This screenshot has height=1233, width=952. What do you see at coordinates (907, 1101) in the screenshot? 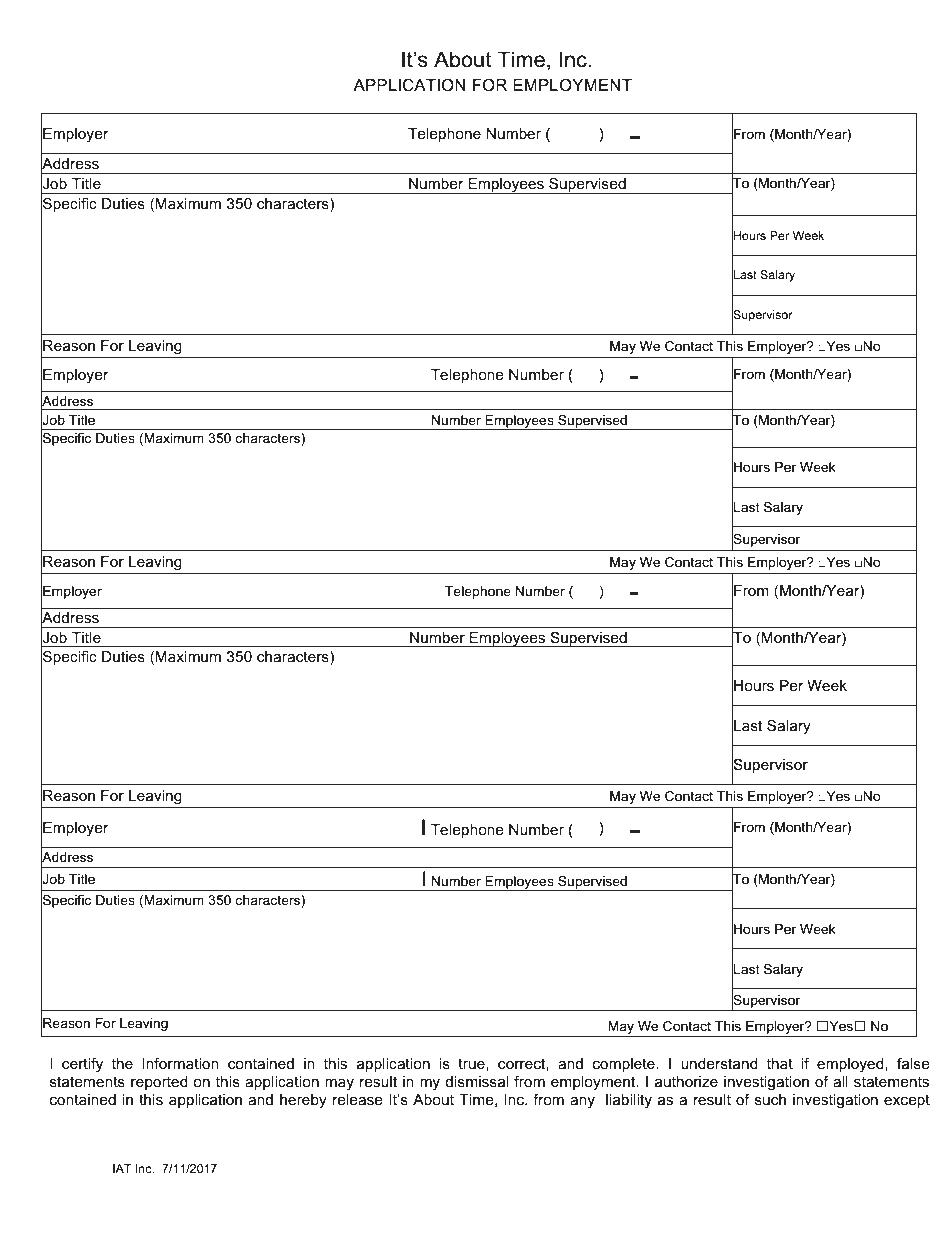
I see `except` at bounding box center [907, 1101].
